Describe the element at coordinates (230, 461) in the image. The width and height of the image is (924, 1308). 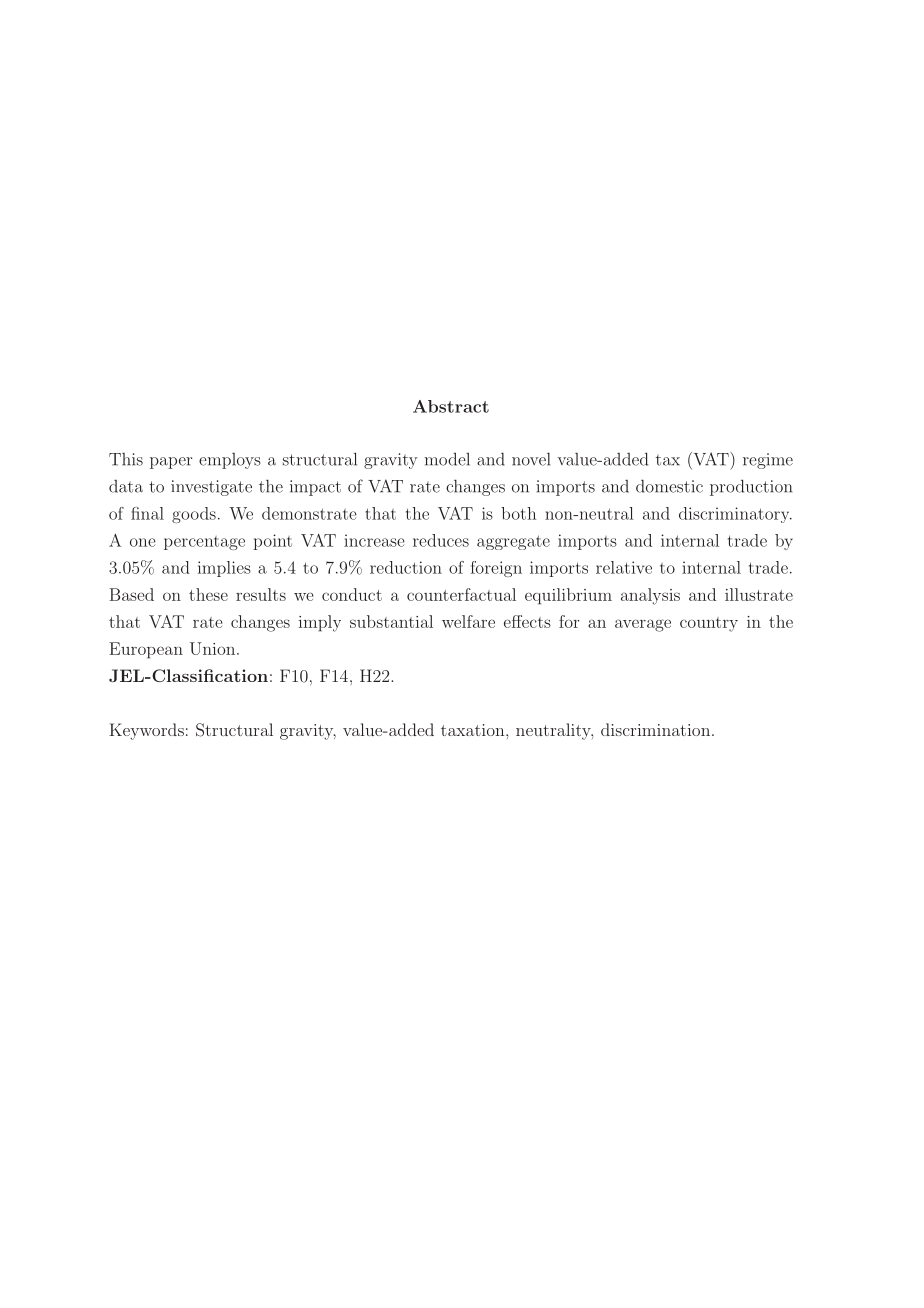
I see `employs` at that location.
